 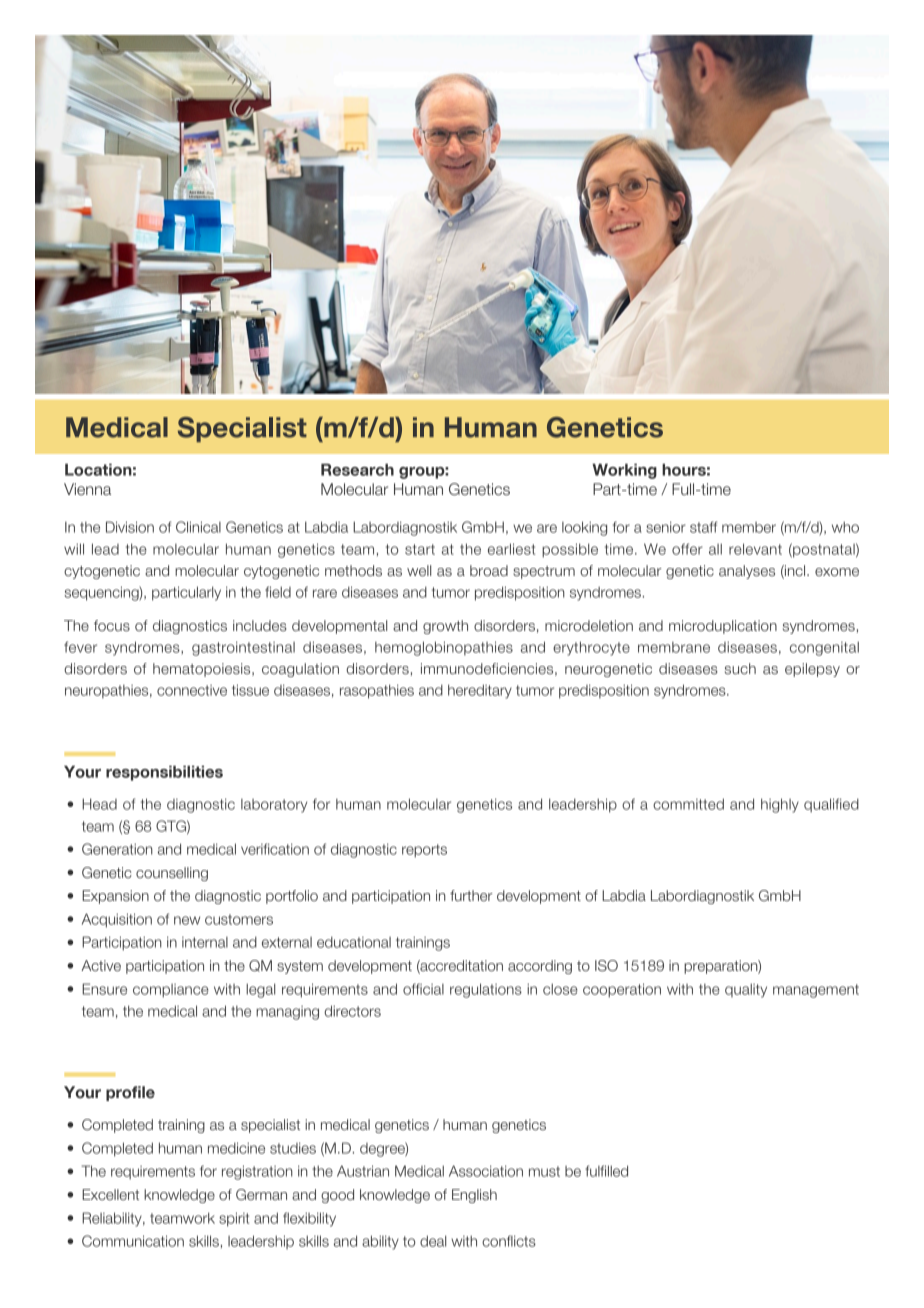 What do you see at coordinates (424, 851) in the screenshot?
I see `reports` at bounding box center [424, 851].
